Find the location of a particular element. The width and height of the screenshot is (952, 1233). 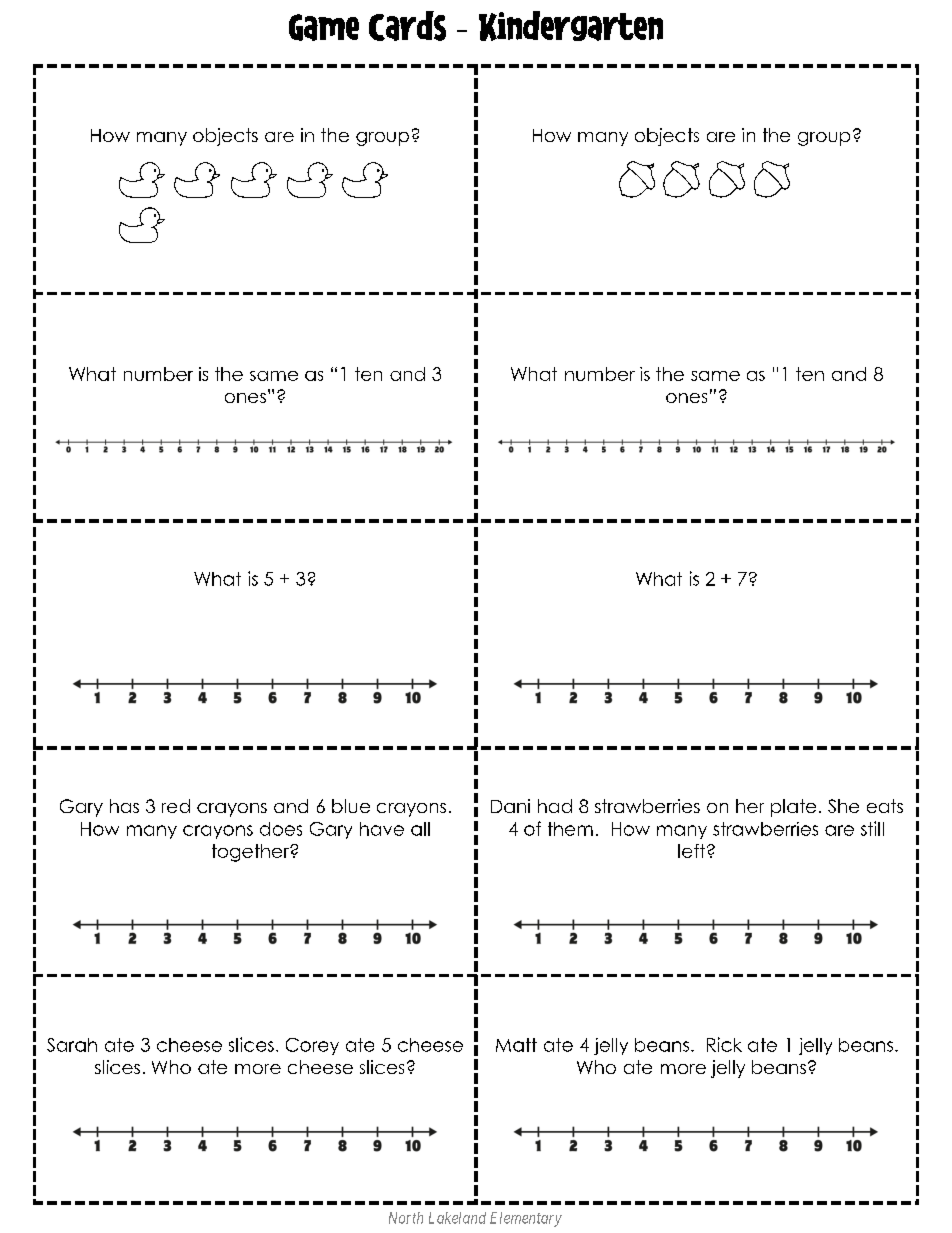

red is located at coordinates (176, 806).
